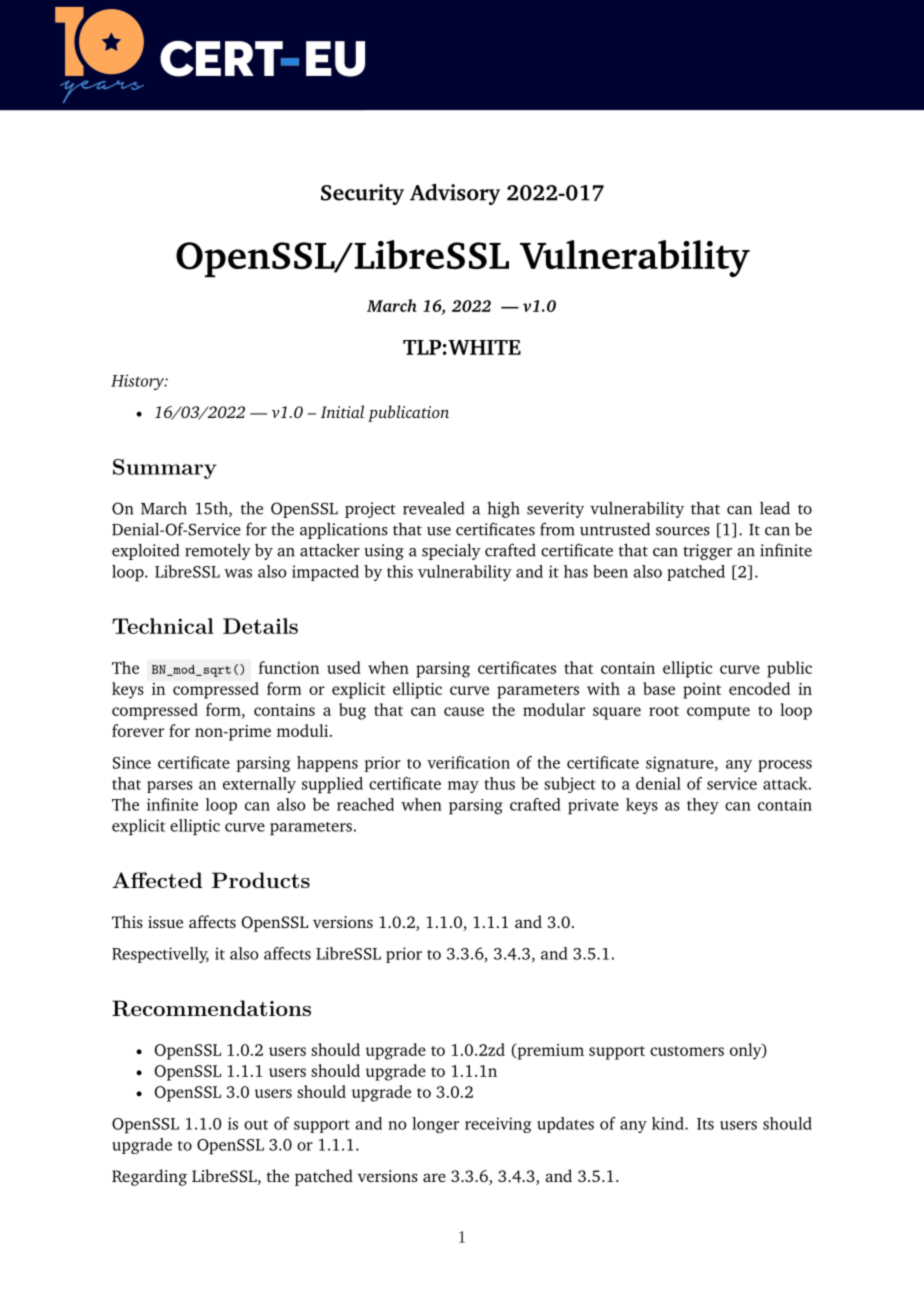 This image has width=924, height=1308. What do you see at coordinates (455, 194) in the image?
I see `Advisory` at bounding box center [455, 194].
